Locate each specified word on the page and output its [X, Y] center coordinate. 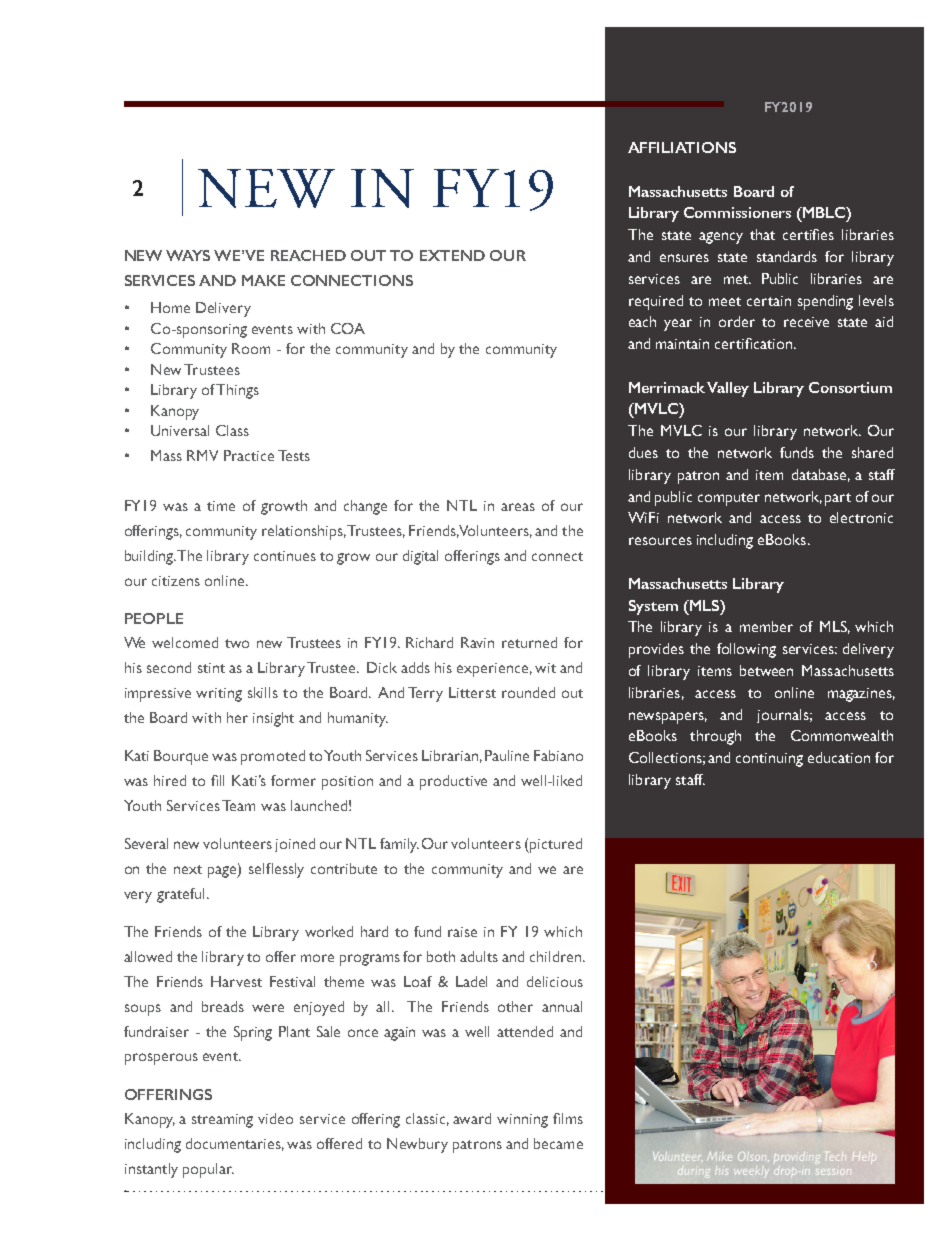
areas [518, 507]
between [766, 670]
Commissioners [737, 212]
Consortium [850, 387]
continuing [769, 760]
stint [211, 668]
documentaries [235, 1144]
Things [237, 391]
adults [479, 956]
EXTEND [452, 255]
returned [529, 642]
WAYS [188, 255]
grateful [180, 895]
